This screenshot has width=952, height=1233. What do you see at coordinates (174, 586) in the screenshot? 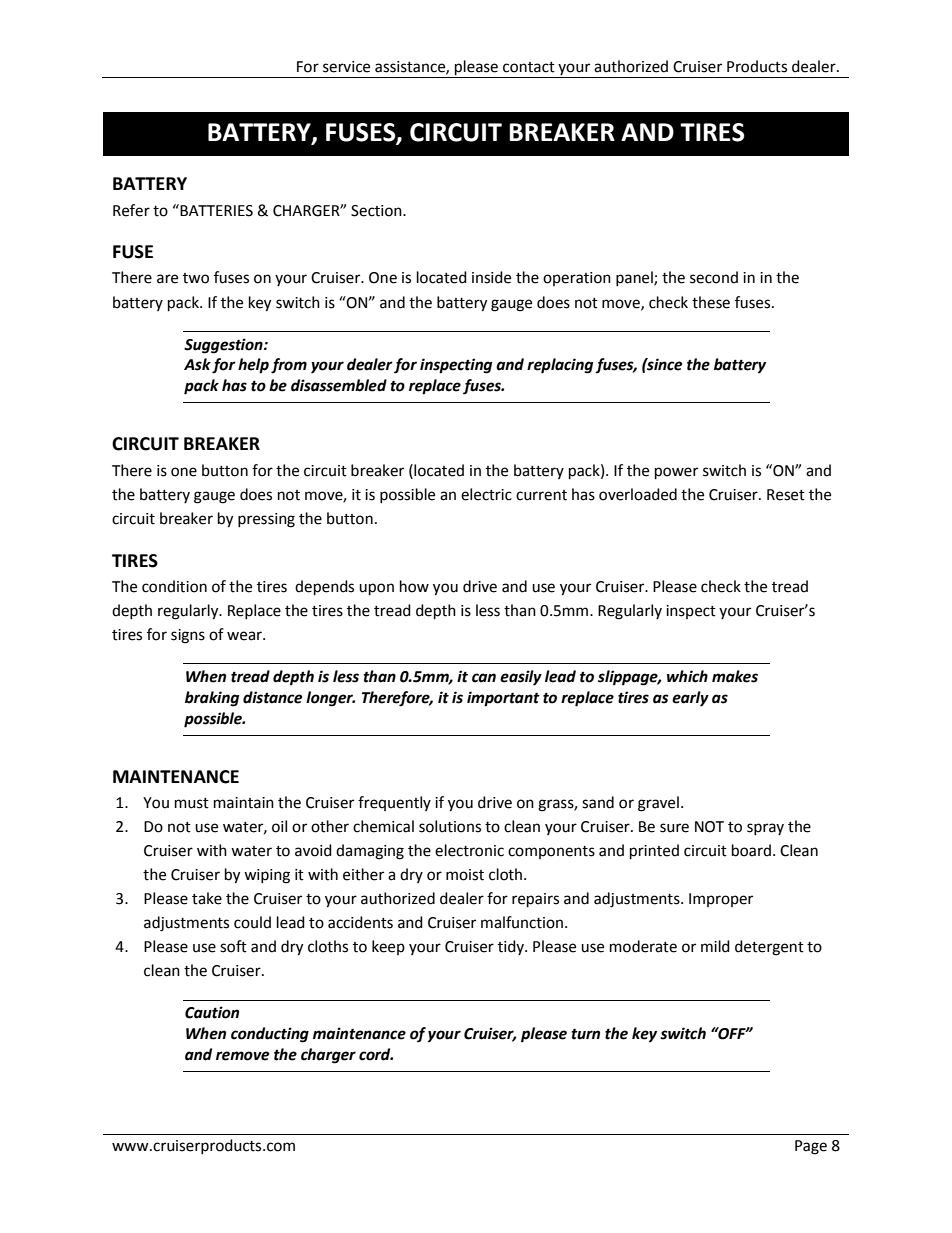
I see `condition` at bounding box center [174, 586].
